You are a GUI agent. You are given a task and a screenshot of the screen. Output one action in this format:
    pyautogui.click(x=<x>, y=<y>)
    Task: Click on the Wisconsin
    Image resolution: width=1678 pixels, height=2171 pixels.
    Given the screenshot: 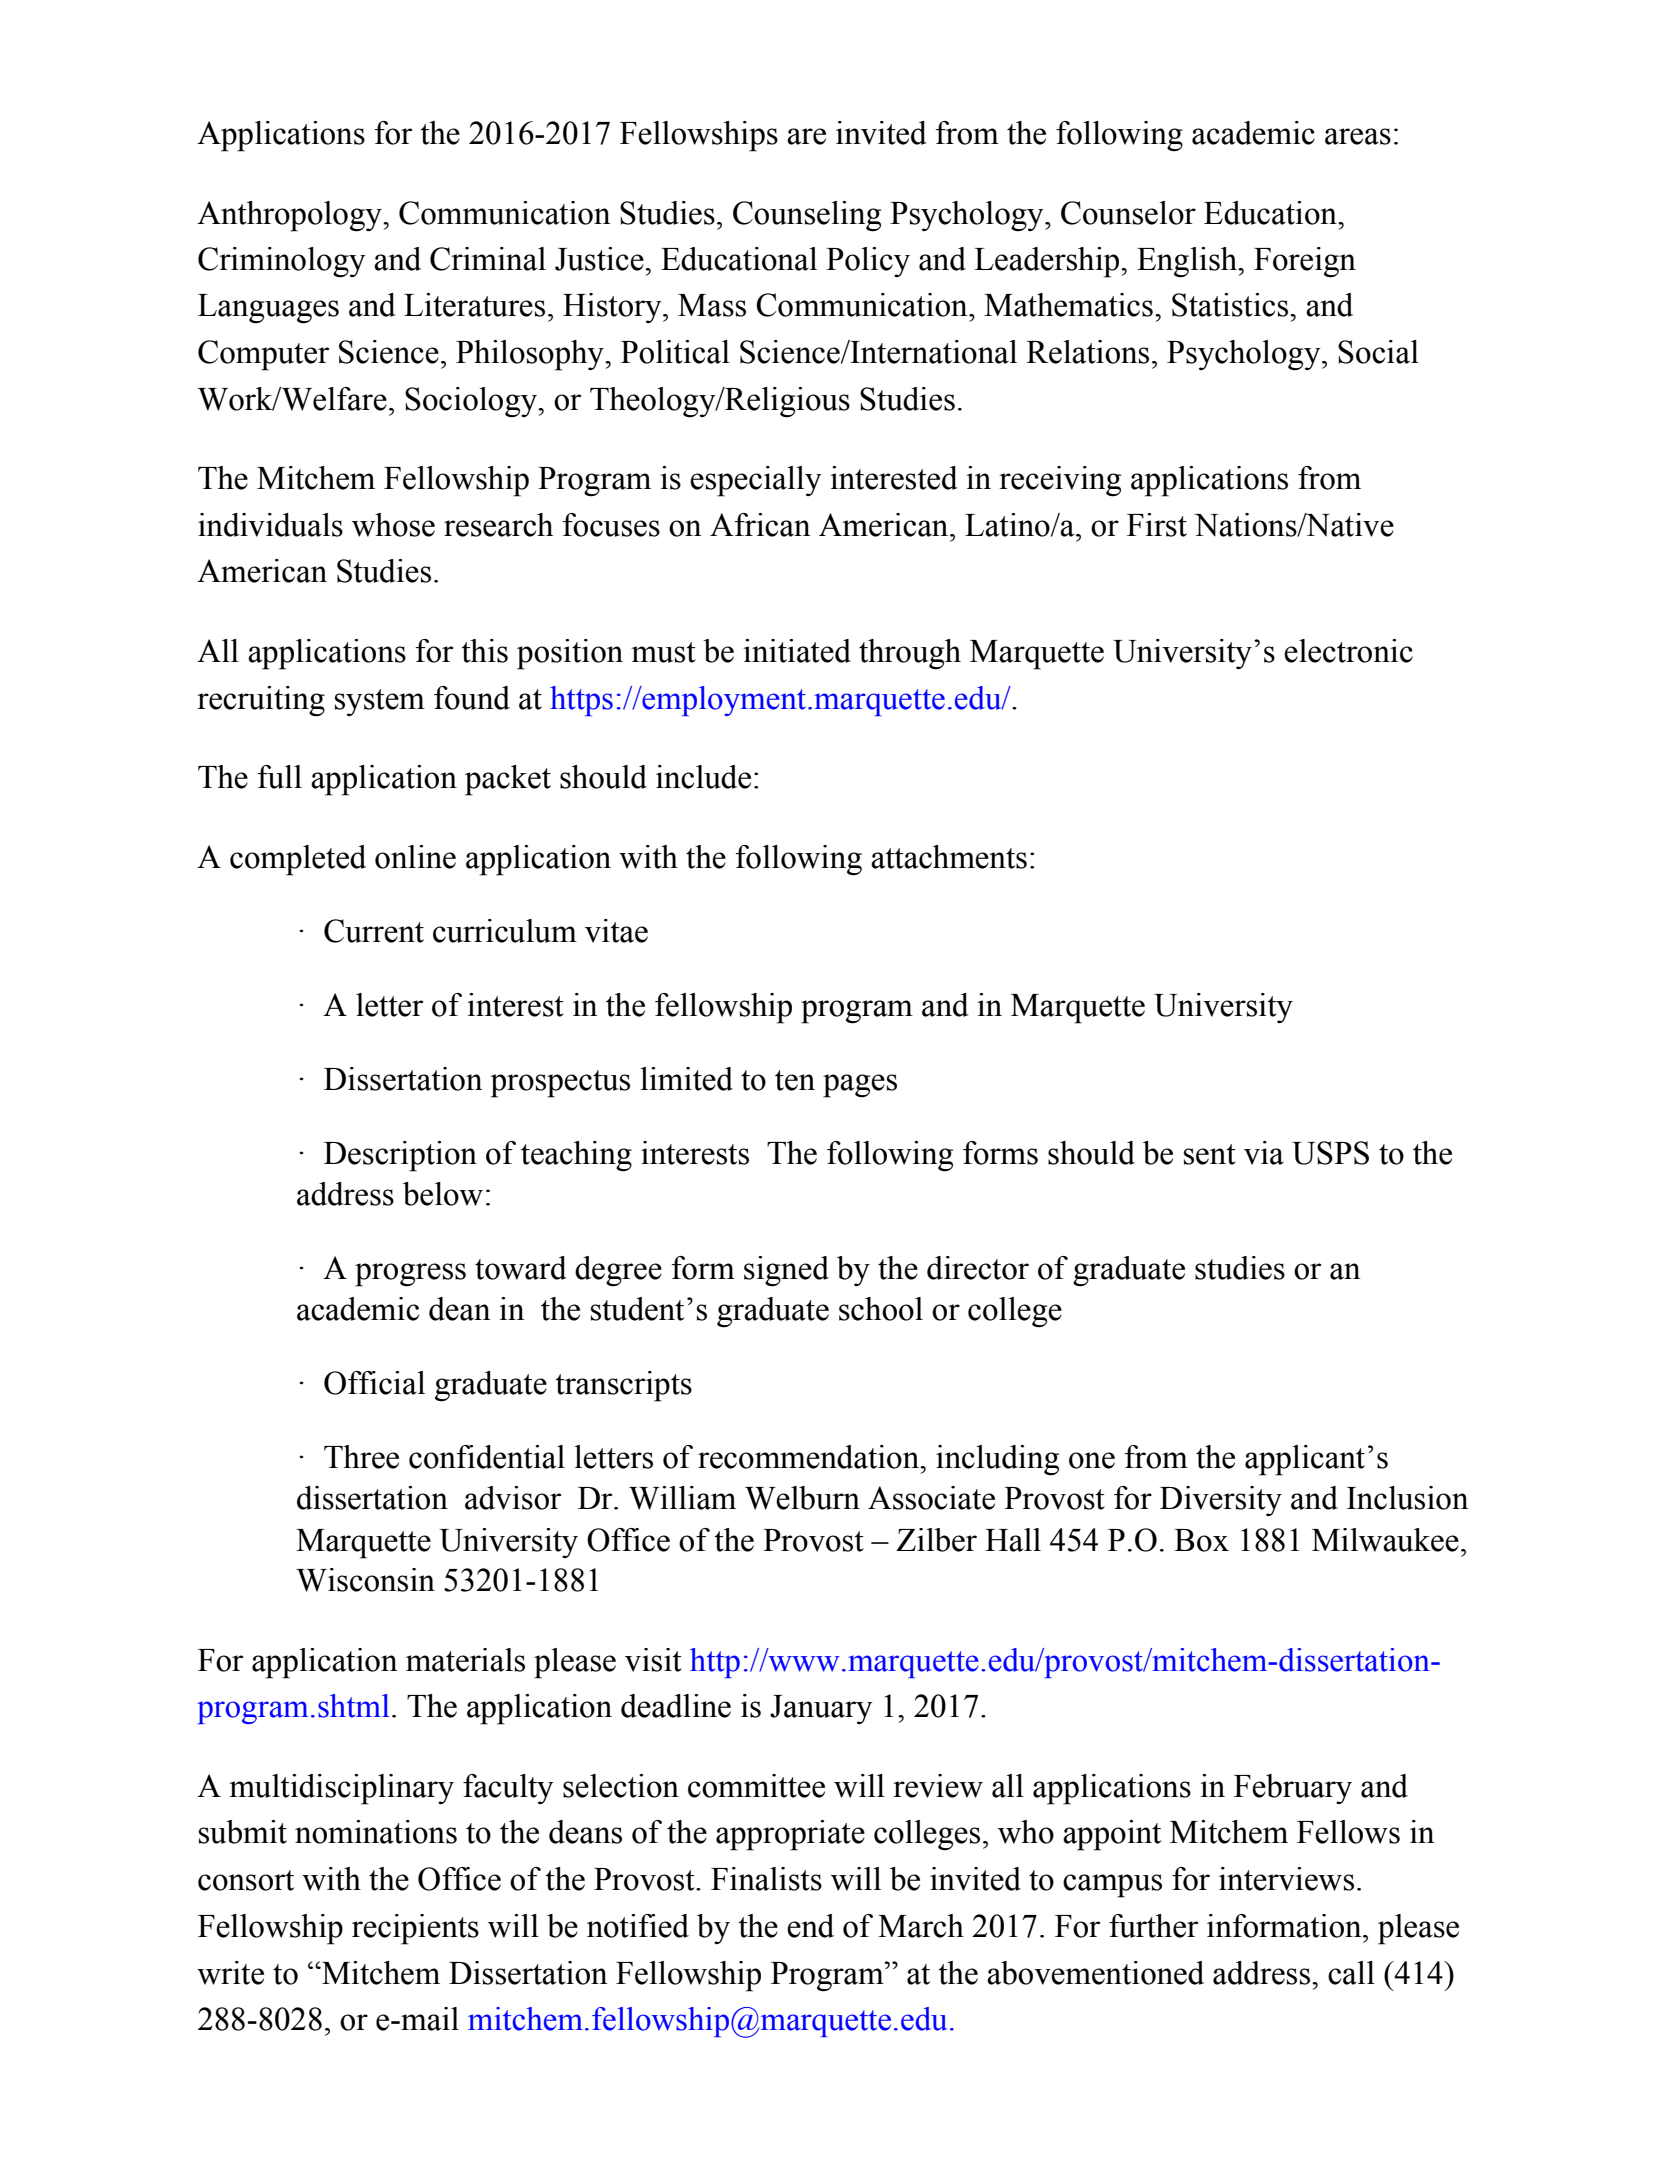 What is the action you would take?
    pyautogui.click(x=365, y=1580)
